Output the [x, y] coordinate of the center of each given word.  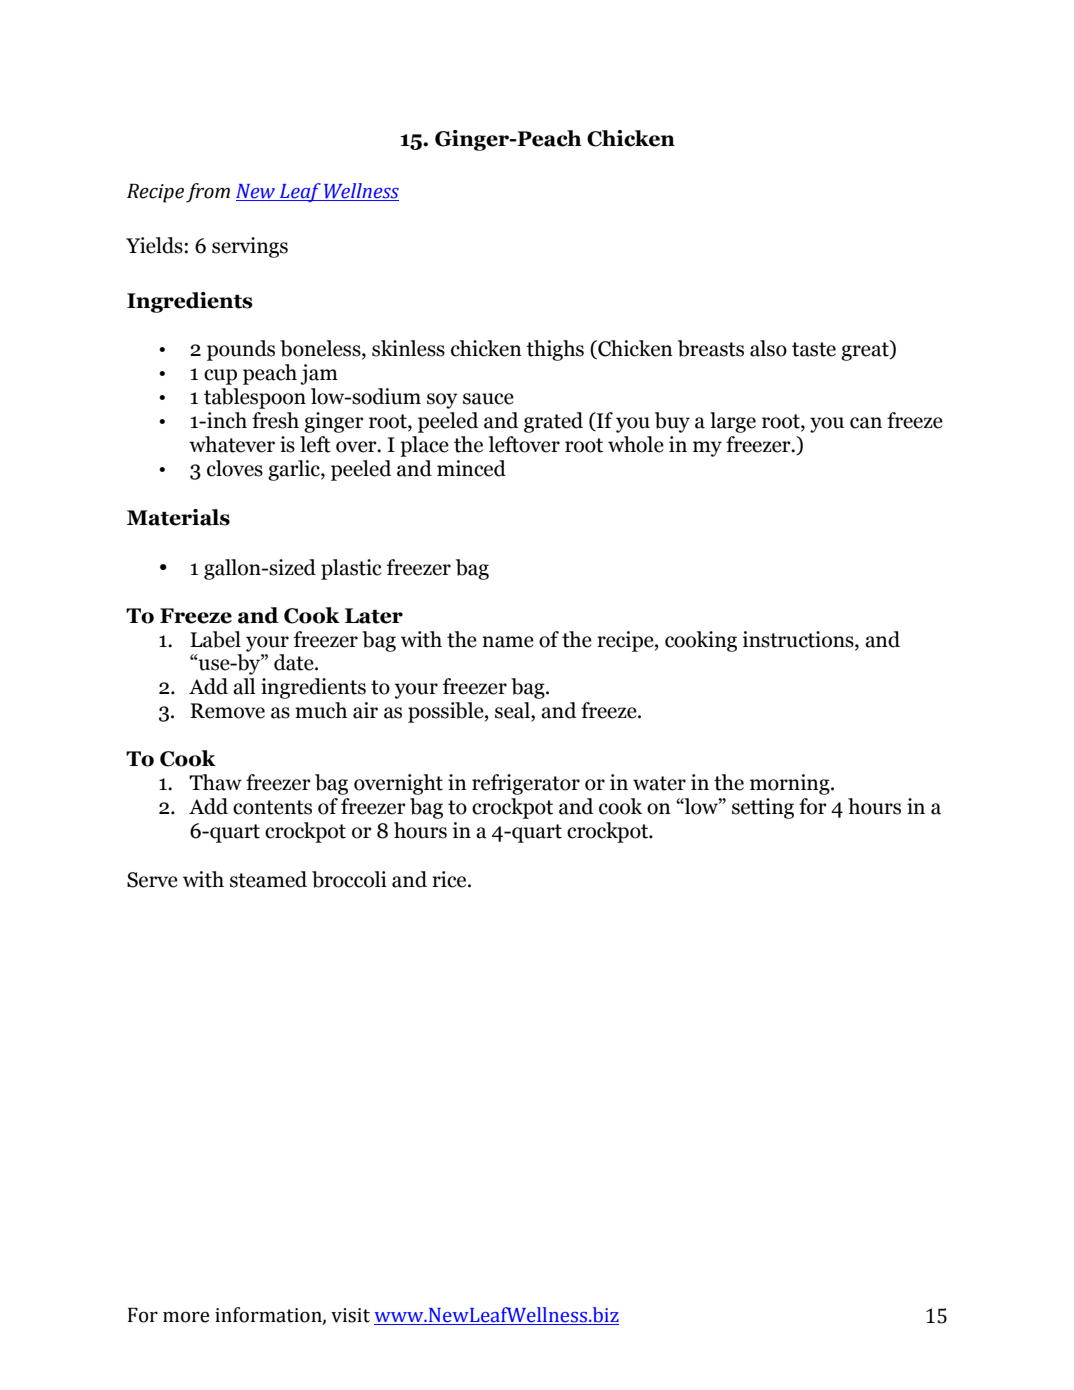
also [768, 348]
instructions [799, 639]
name [508, 642]
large [733, 422]
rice [450, 879]
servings [250, 247]
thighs [555, 350]
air [365, 710]
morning [791, 784]
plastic [351, 569]
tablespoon [255, 398]
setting [763, 808]
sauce [488, 399]
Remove [227, 711]
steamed [268, 879]
